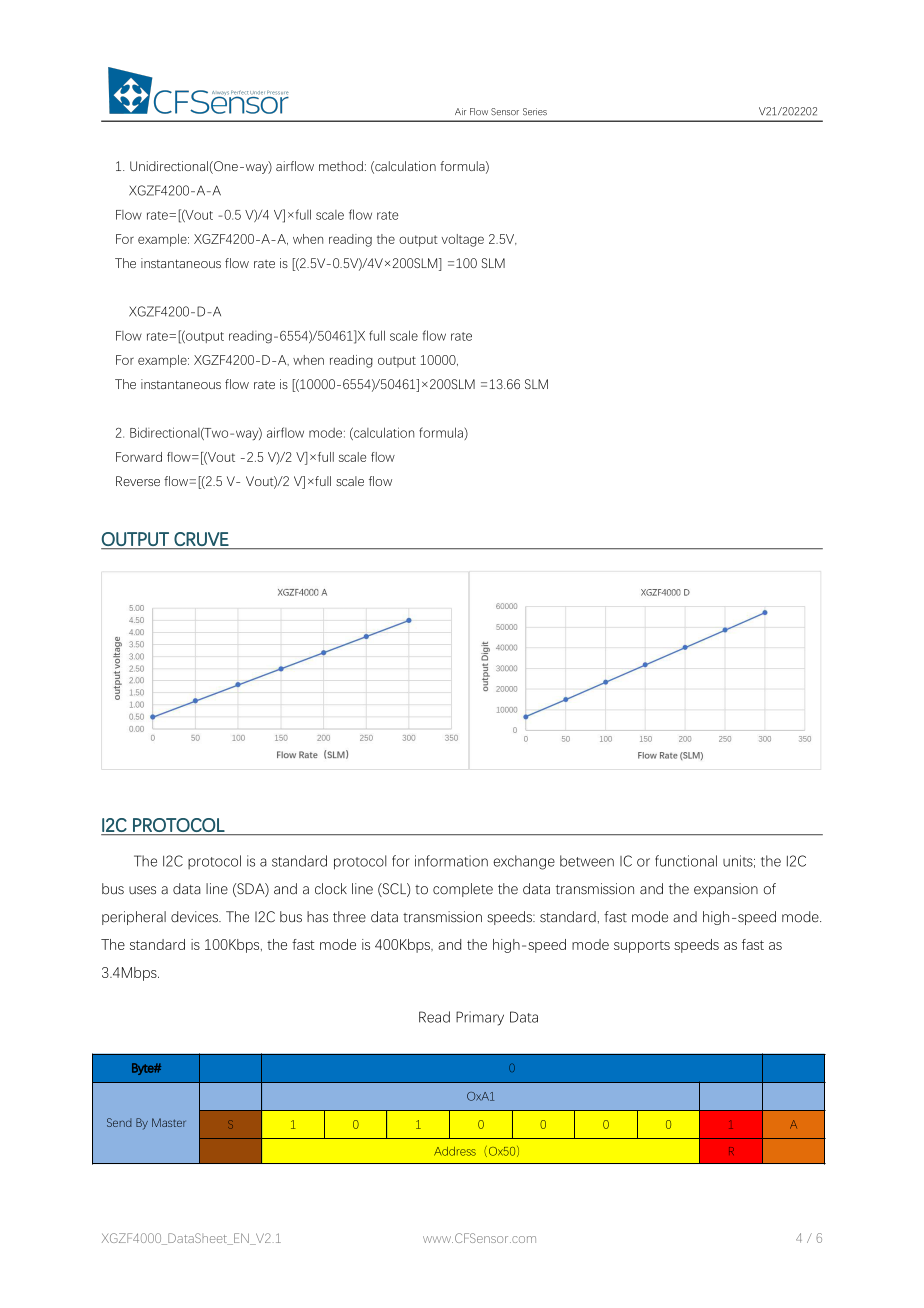 Image resolution: width=924 pixels, height=1308 pixels. What do you see at coordinates (169, 1122) in the image?
I see `Master` at bounding box center [169, 1122].
